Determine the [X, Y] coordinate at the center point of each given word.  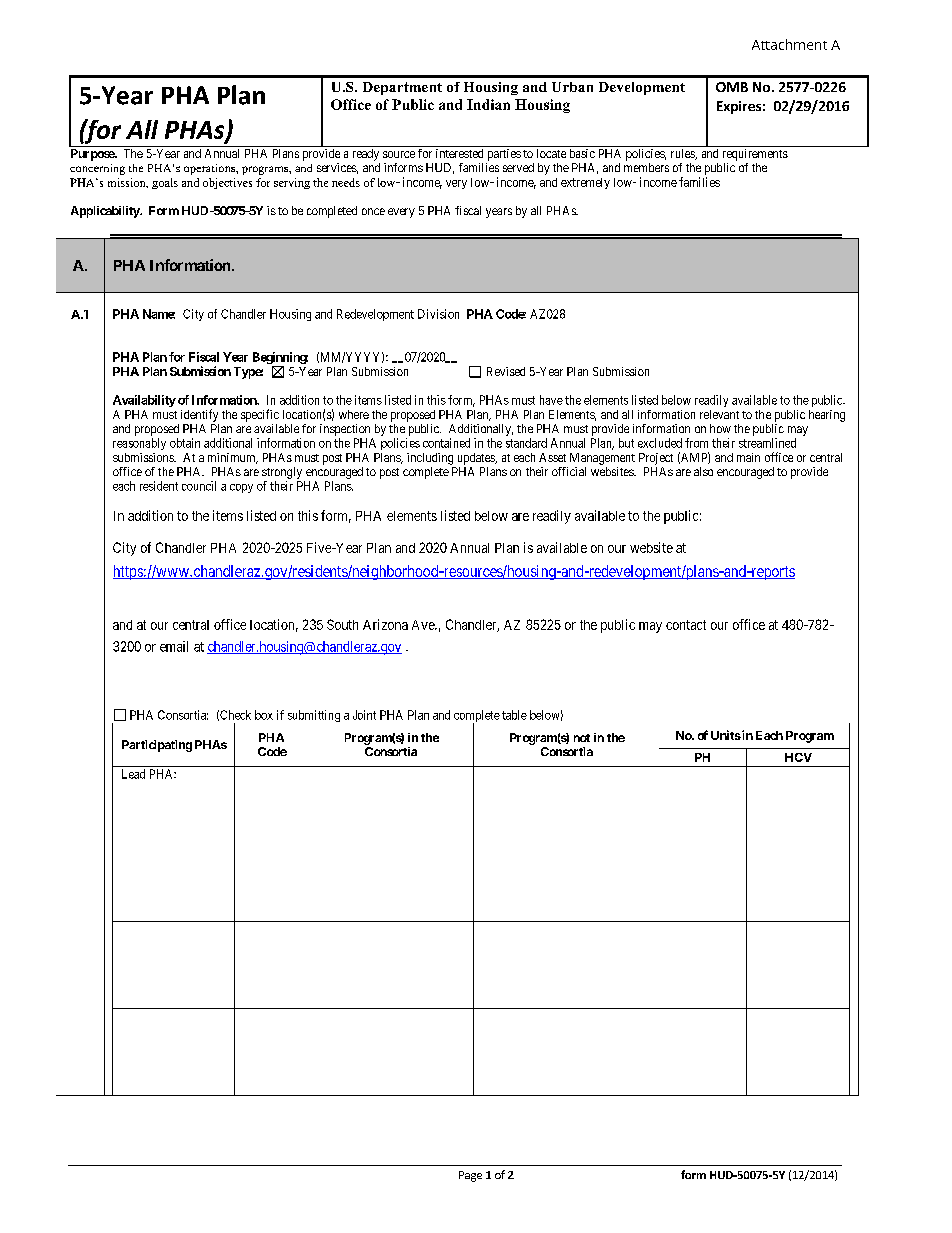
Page [470, 1176]
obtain [185, 443]
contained [446, 443]
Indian [488, 104]
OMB [732, 87]
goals [165, 183]
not [582, 738]
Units [726, 735]
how [720, 428]
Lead [133, 774]
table [514, 715]
